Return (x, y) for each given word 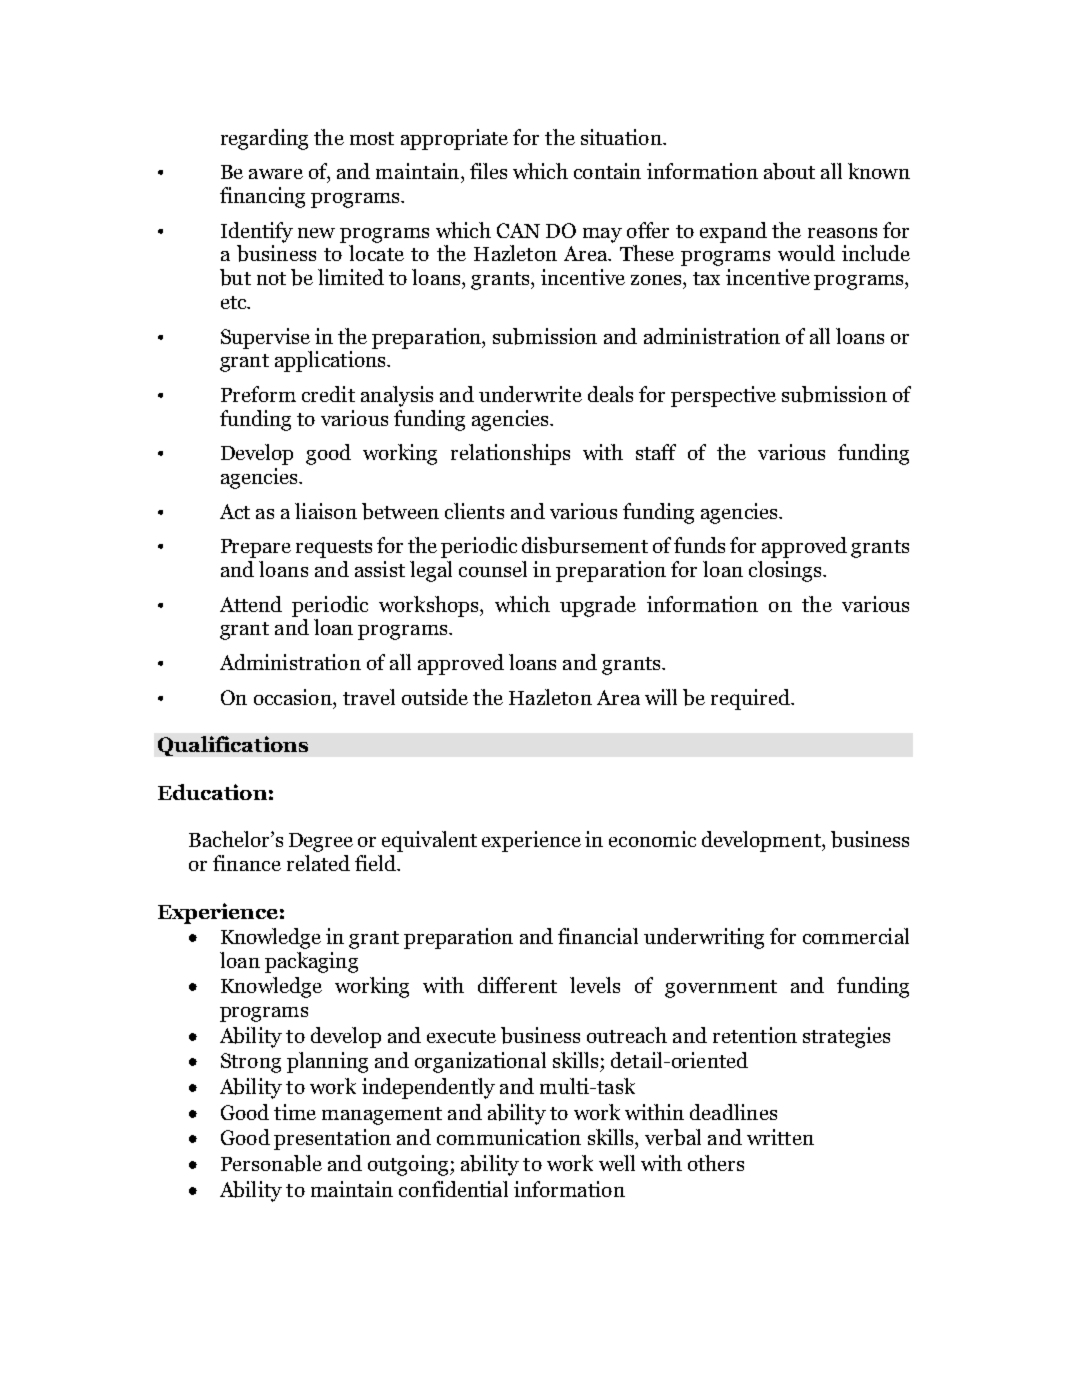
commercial (856, 936)
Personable (271, 1163)
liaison (326, 511)
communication (509, 1137)
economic (652, 839)
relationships (510, 454)
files (488, 171)
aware (276, 174)
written (780, 1137)
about (789, 171)
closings (786, 571)
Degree (321, 842)
